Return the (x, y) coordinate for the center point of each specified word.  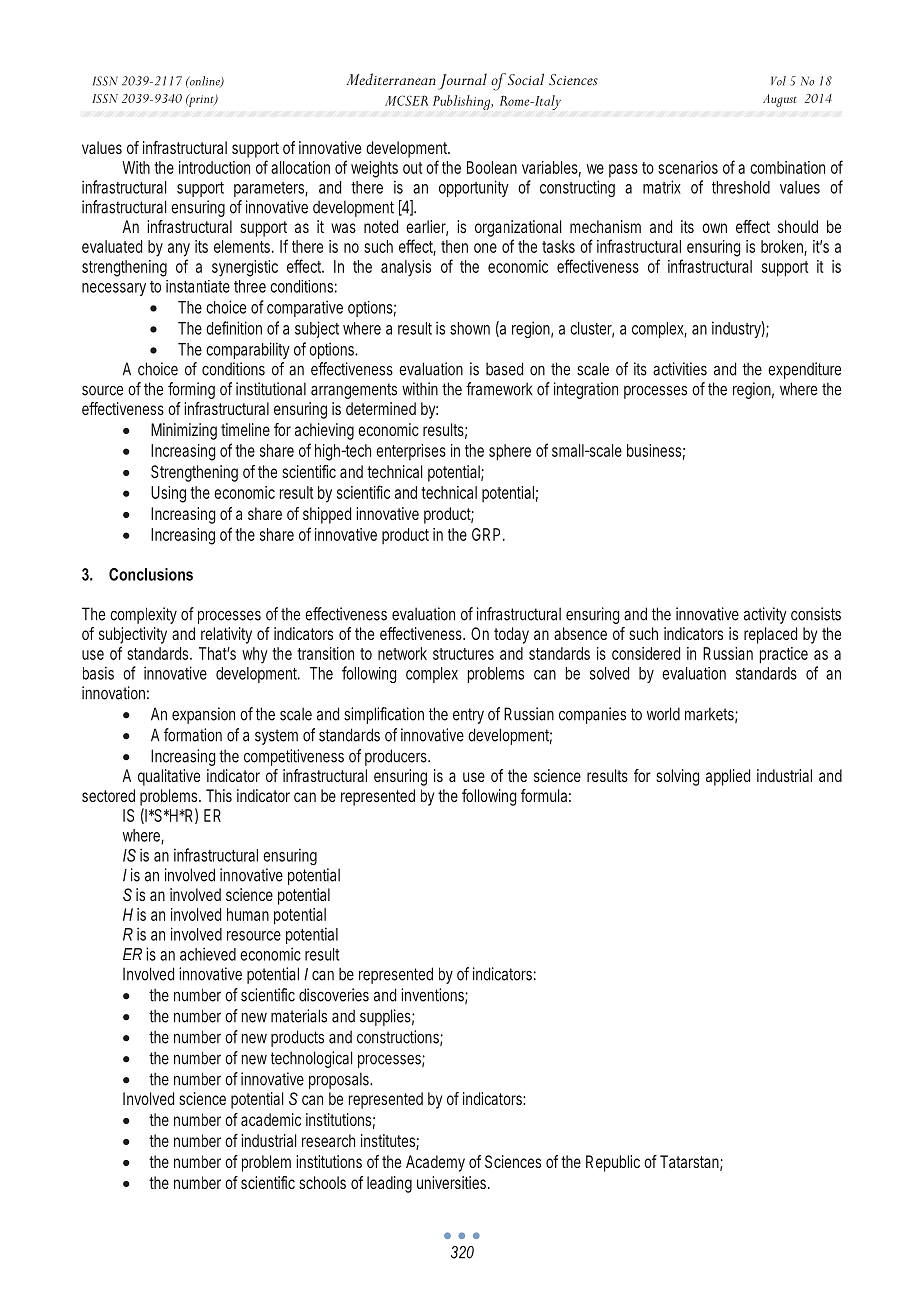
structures (463, 654)
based (504, 369)
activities (680, 369)
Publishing (463, 102)
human (248, 914)
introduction (214, 167)
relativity (226, 635)
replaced (770, 635)
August (780, 100)
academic (271, 1119)
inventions (434, 996)
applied (728, 777)
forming (191, 390)
